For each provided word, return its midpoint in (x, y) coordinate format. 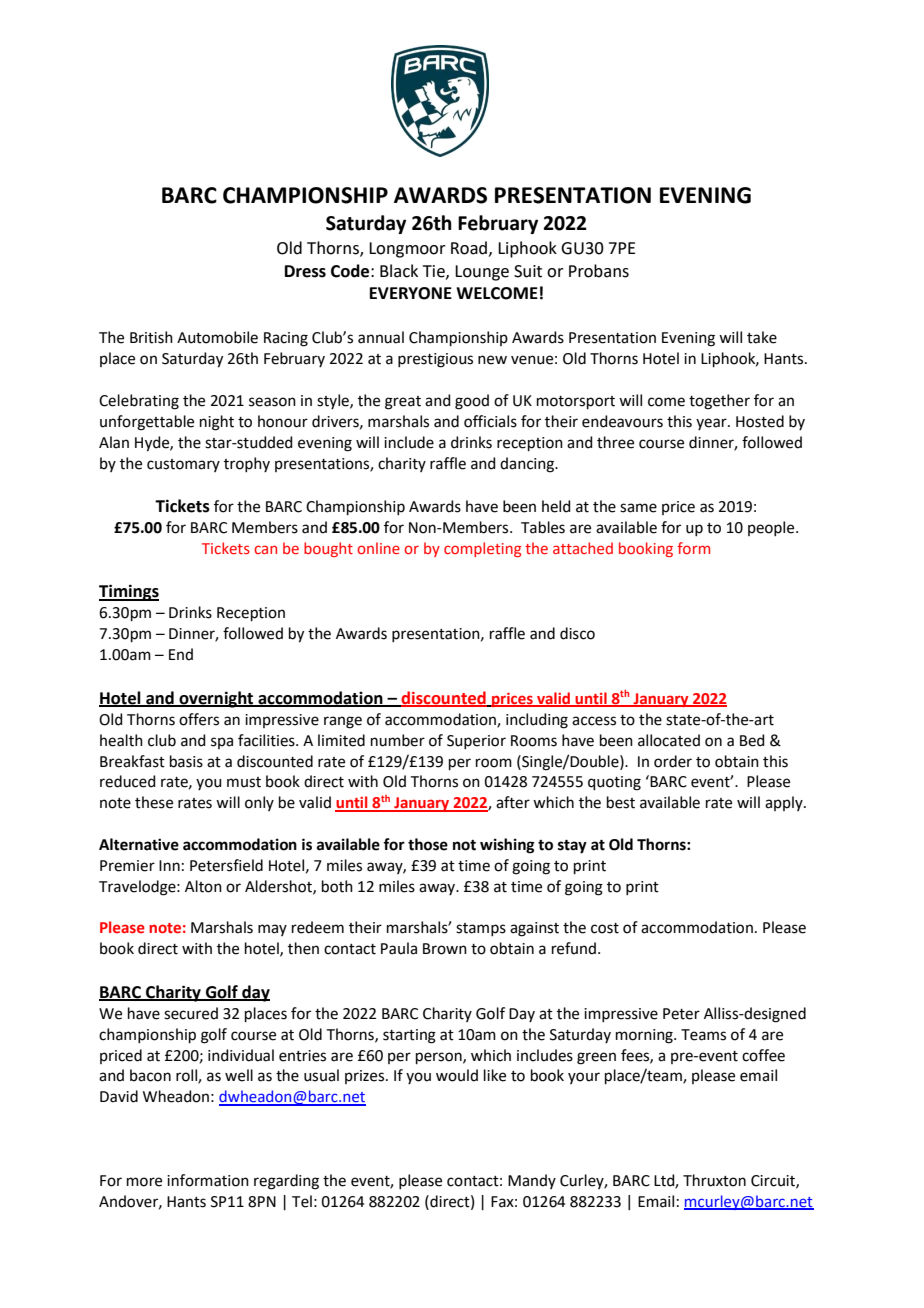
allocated (669, 740)
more (144, 1182)
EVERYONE (411, 293)
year (712, 424)
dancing (528, 465)
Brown (445, 949)
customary (183, 465)
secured (191, 1013)
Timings (129, 592)
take (762, 337)
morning (645, 1036)
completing (482, 549)
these (154, 802)
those (428, 844)
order (673, 761)
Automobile (217, 337)
